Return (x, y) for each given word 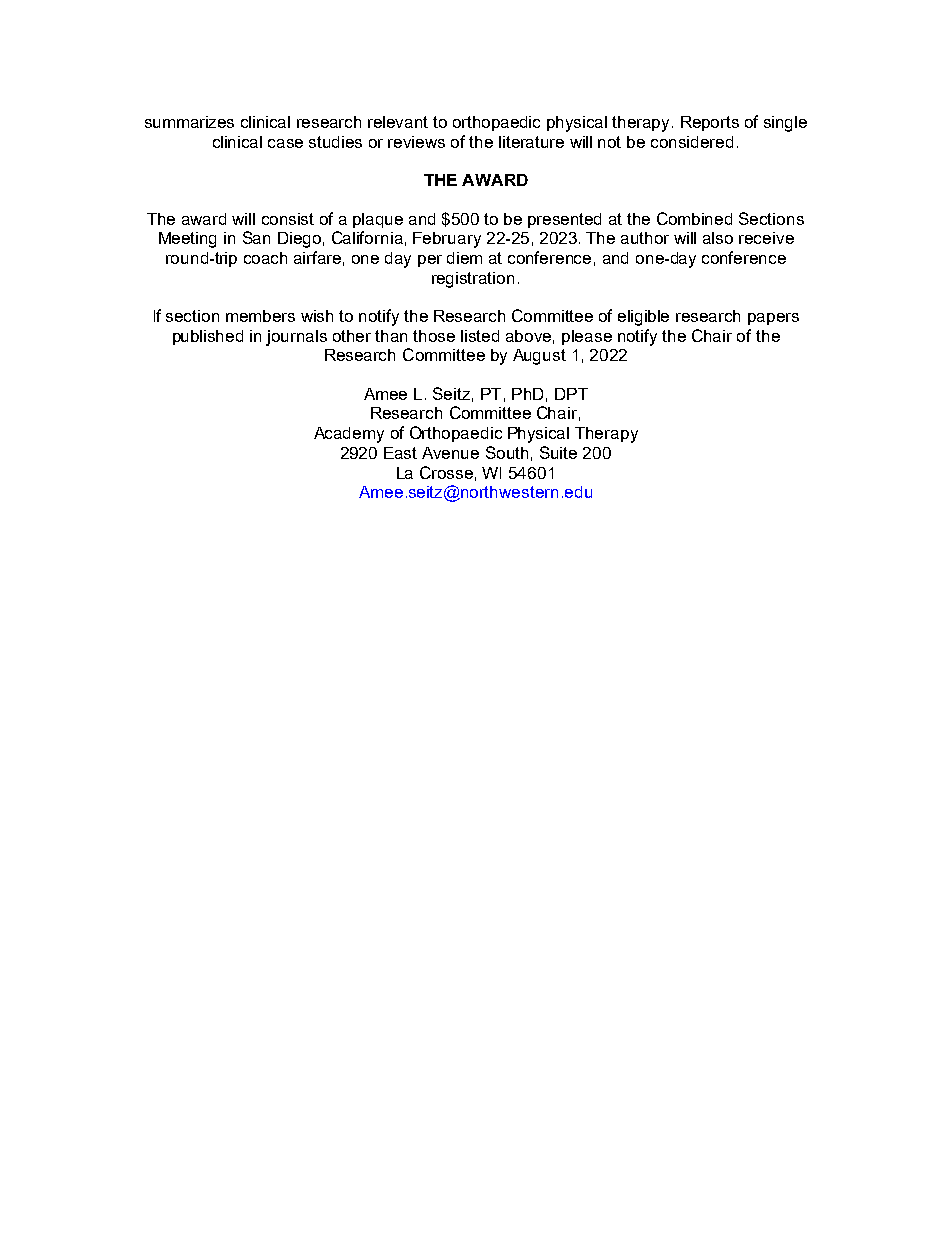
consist (288, 219)
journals (296, 338)
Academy (349, 435)
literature (531, 142)
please (587, 337)
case (285, 143)
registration (473, 280)
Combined (694, 218)
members (260, 316)
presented (564, 220)
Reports (710, 123)
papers (773, 319)
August (539, 357)
